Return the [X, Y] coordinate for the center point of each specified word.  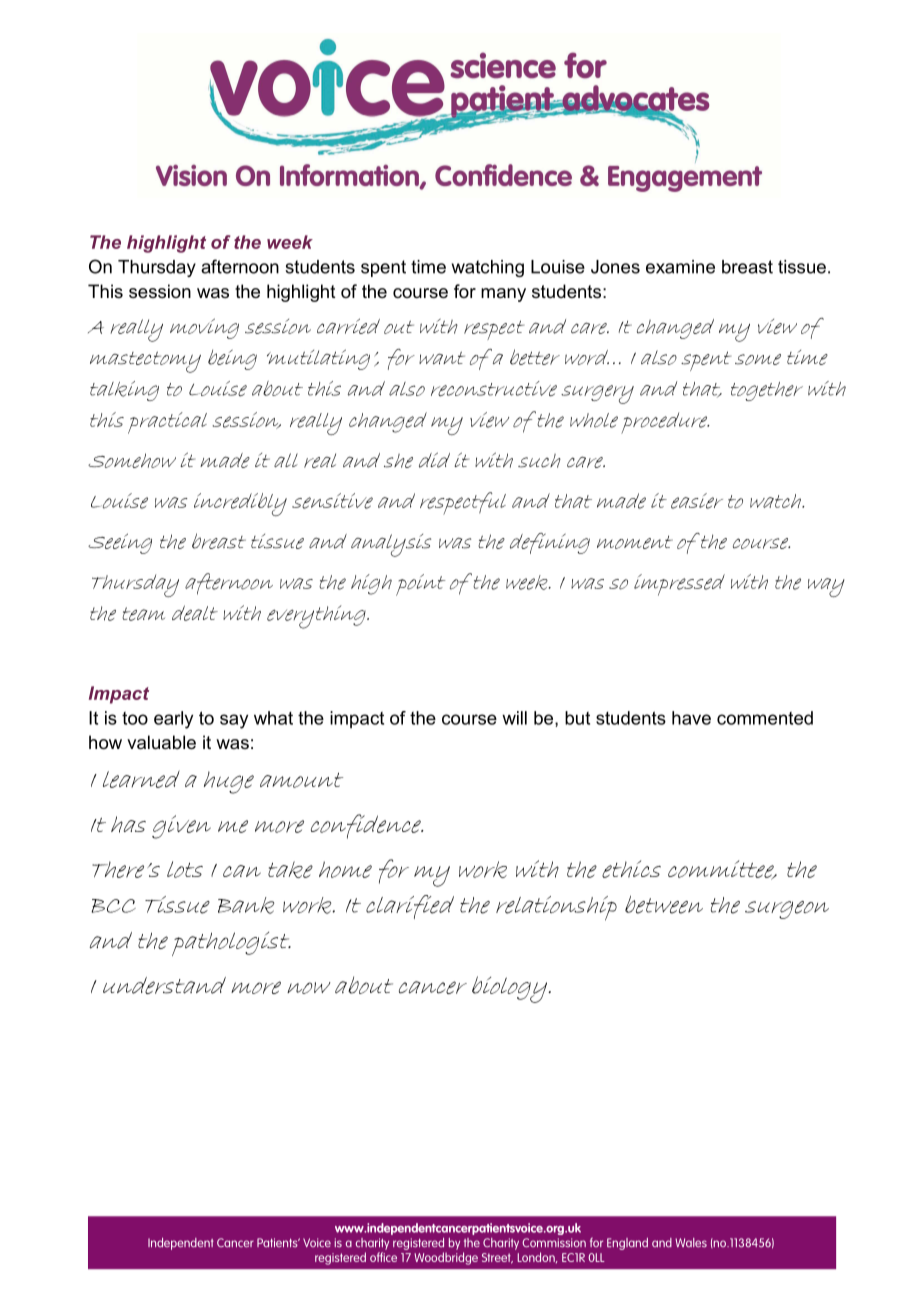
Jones [615, 267]
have [691, 718]
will [514, 718]
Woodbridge [446, 1258]
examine [680, 267]
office [383, 1257]
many [503, 295]
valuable [161, 742]
